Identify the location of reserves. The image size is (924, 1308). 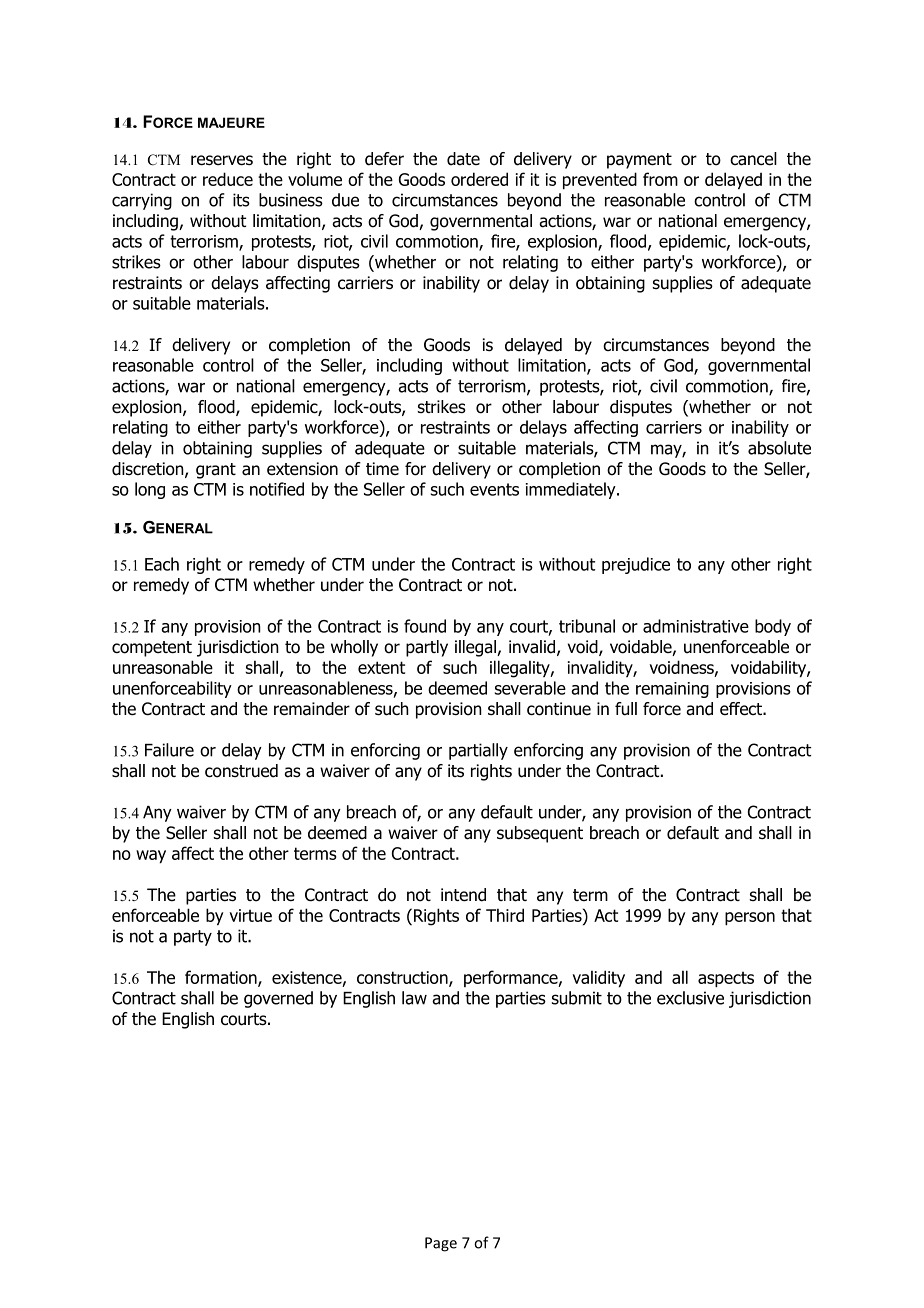
(222, 160).
